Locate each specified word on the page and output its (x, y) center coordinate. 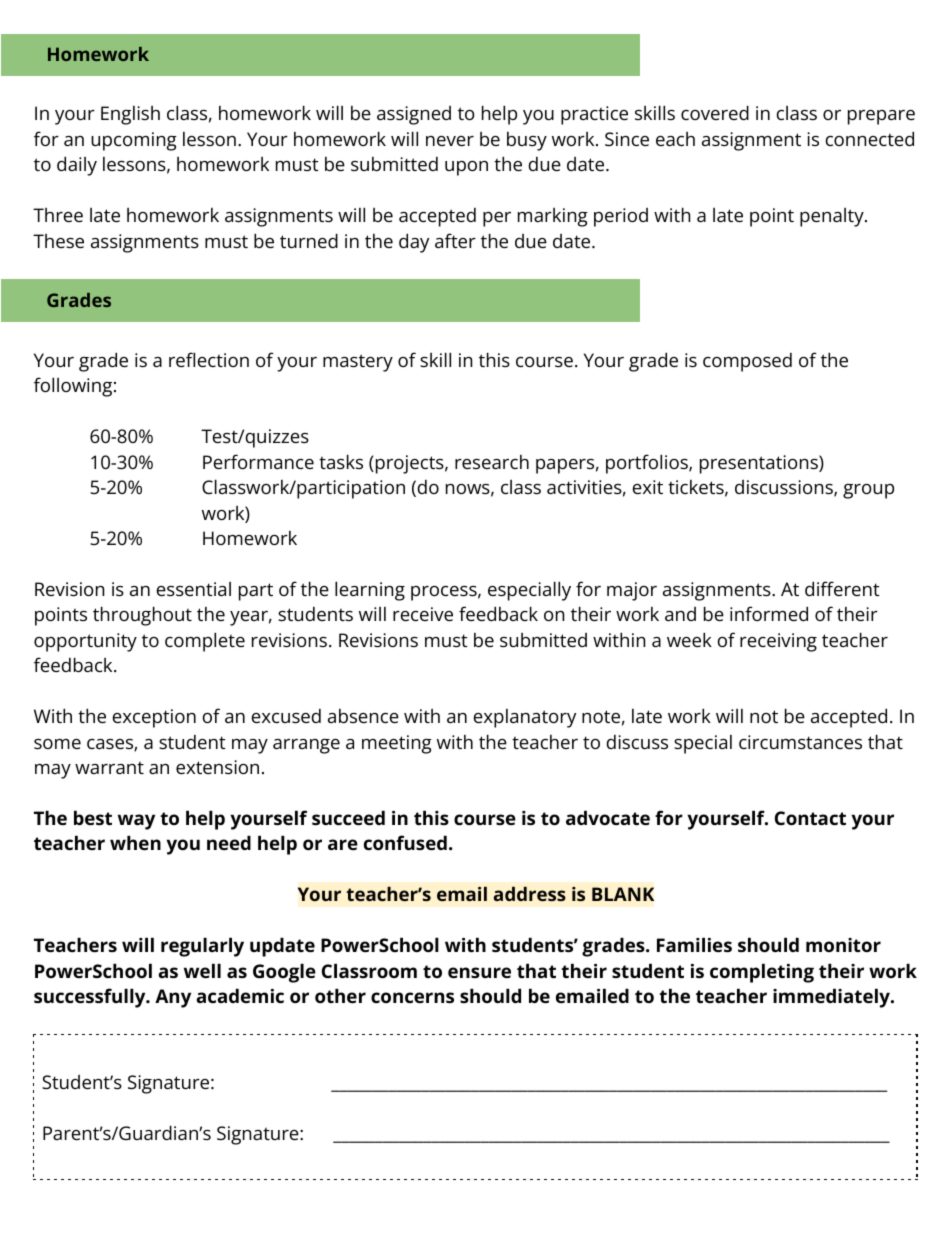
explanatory (525, 718)
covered (715, 112)
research (492, 462)
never (450, 141)
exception (154, 718)
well (202, 970)
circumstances (800, 742)
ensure (479, 972)
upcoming (134, 141)
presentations (760, 464)
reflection (209, 359)
